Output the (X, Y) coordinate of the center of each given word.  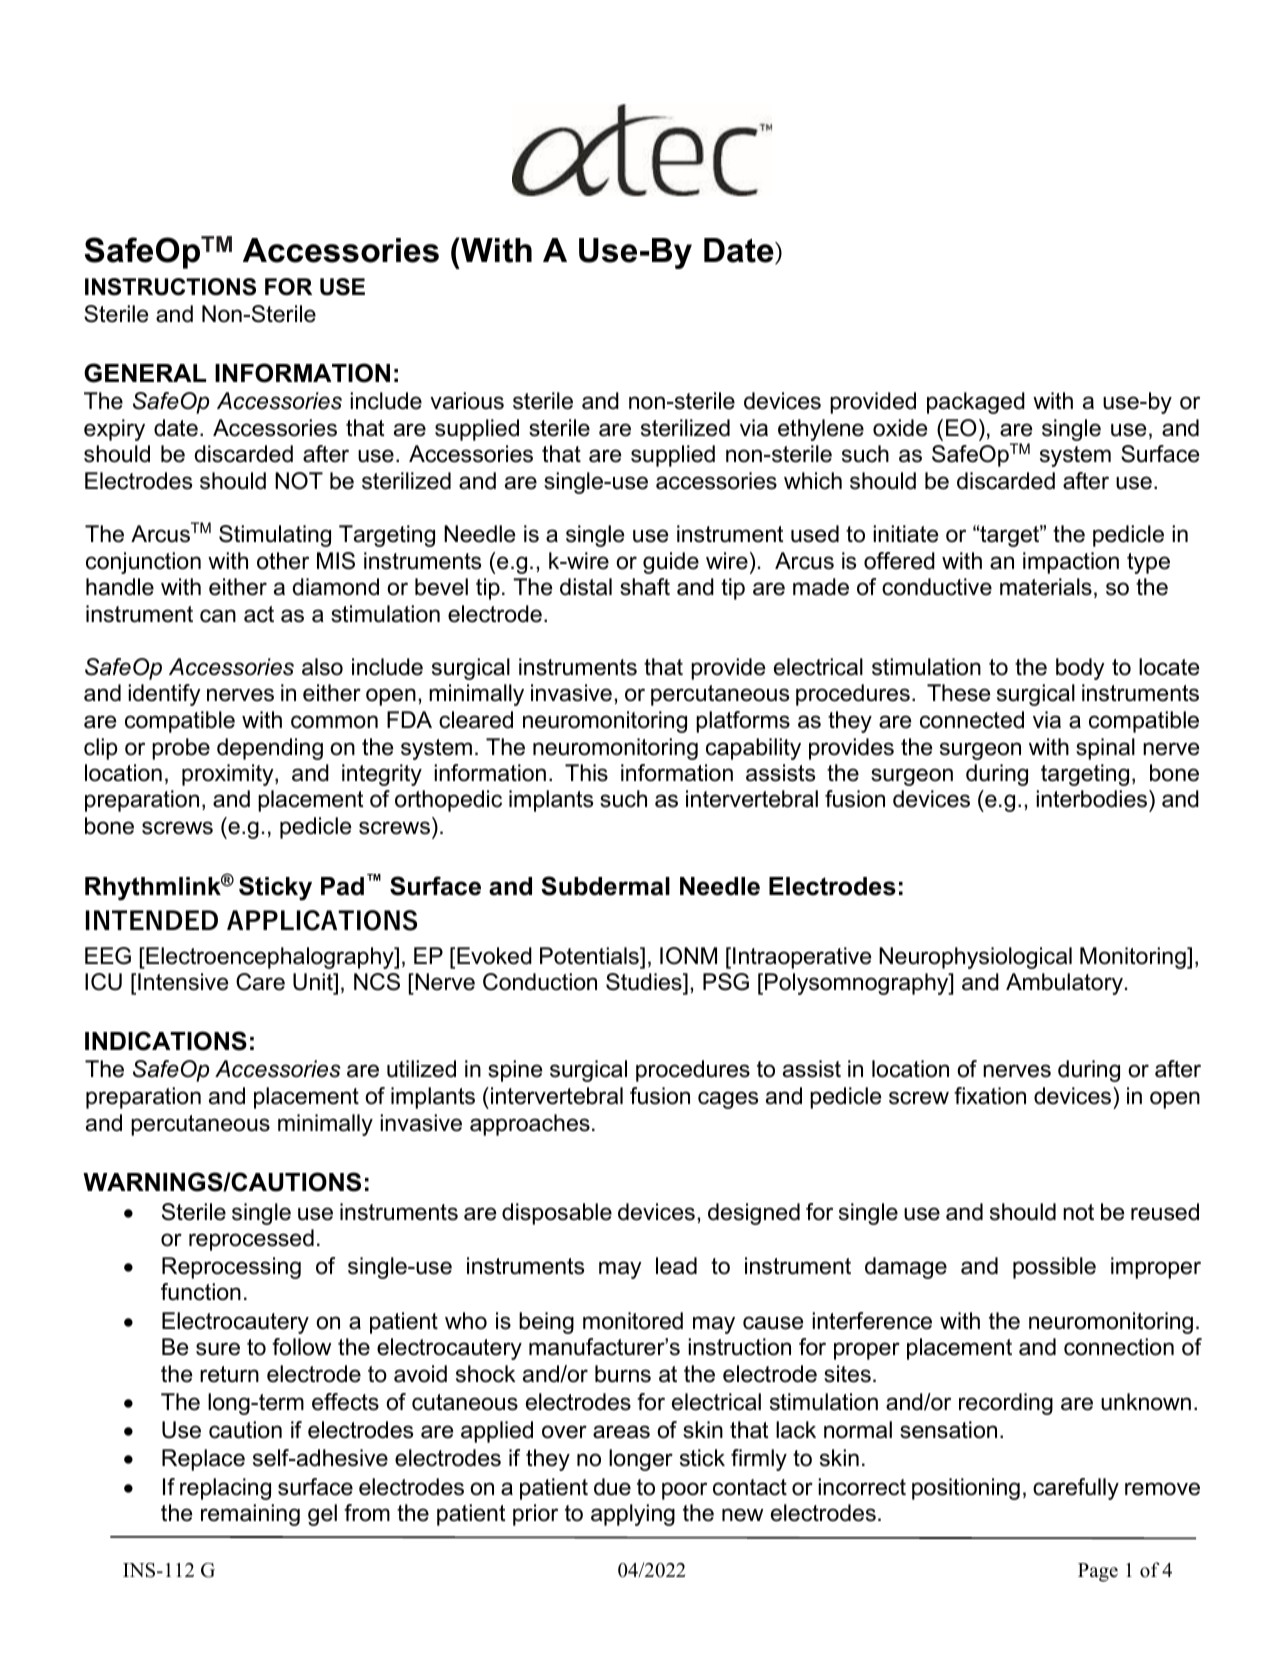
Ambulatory (1064, 984)
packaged (976, 403)
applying (633, 1515)
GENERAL (145, 373)
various (467, 401)
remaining (250, 1515)
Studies (645, 982)
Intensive (183, 982)
